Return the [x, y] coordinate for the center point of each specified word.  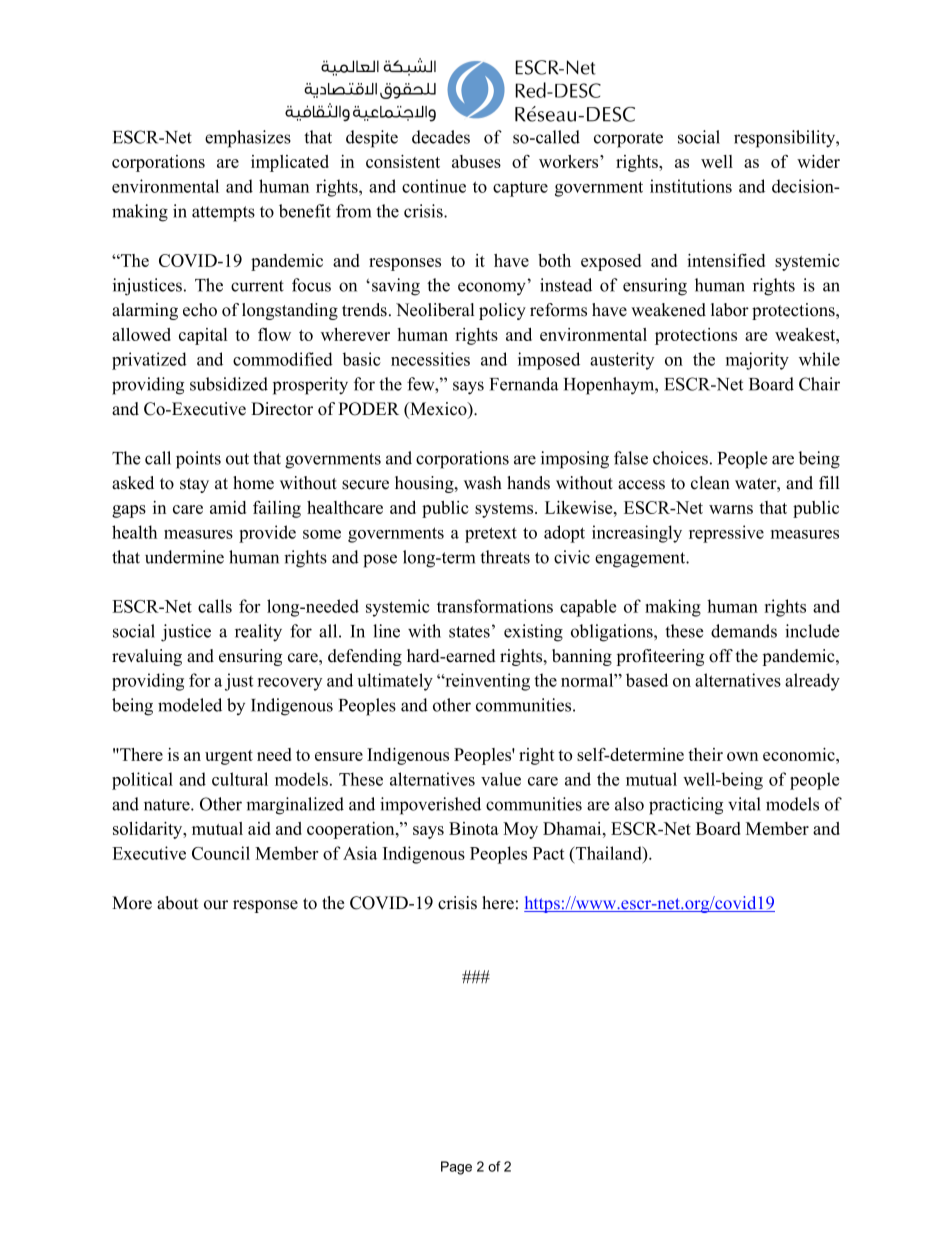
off [721, 656]
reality [258, 633]
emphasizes [248, 139]
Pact [548, 853]
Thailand [608, 853]
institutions [691, 186]
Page [456, 1168]
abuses [476, 161]
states [469, 632]
